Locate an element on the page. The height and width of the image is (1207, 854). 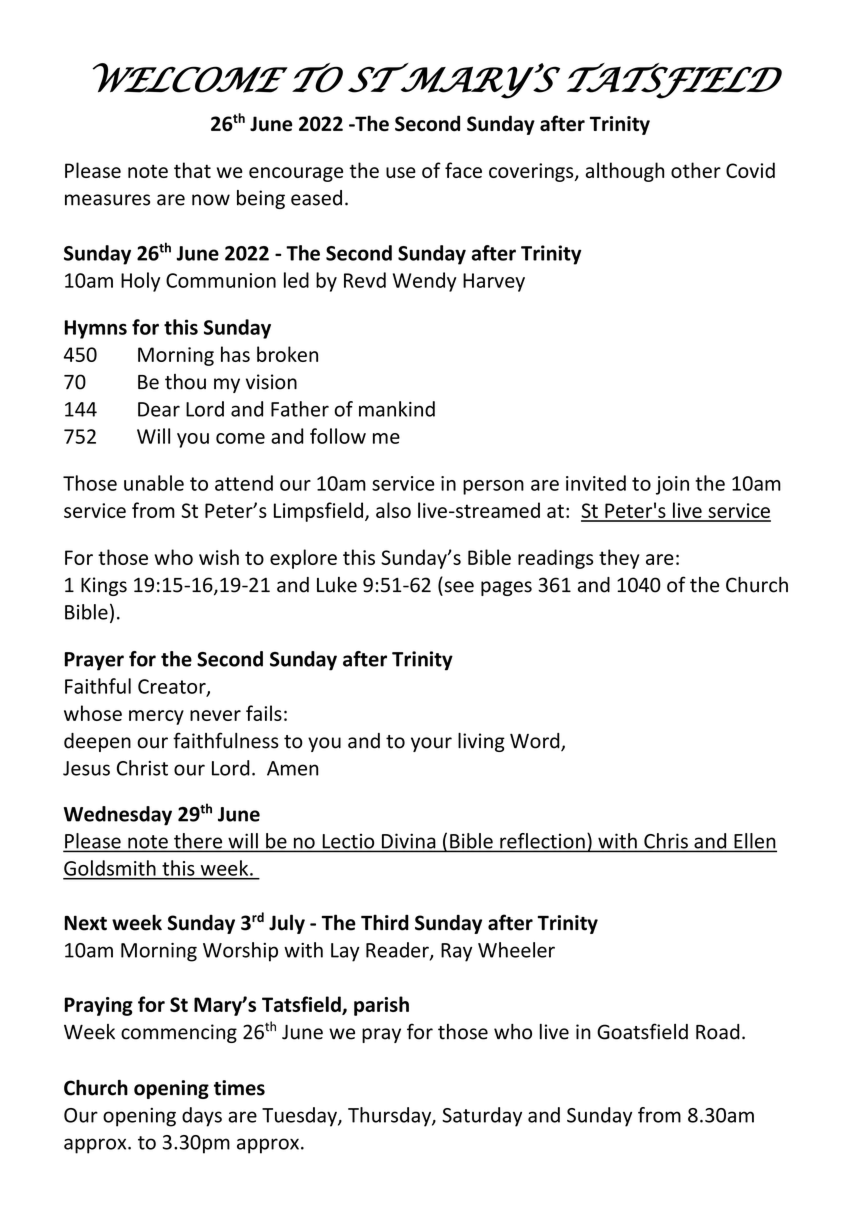
other is located at coordinates (696, 170).
